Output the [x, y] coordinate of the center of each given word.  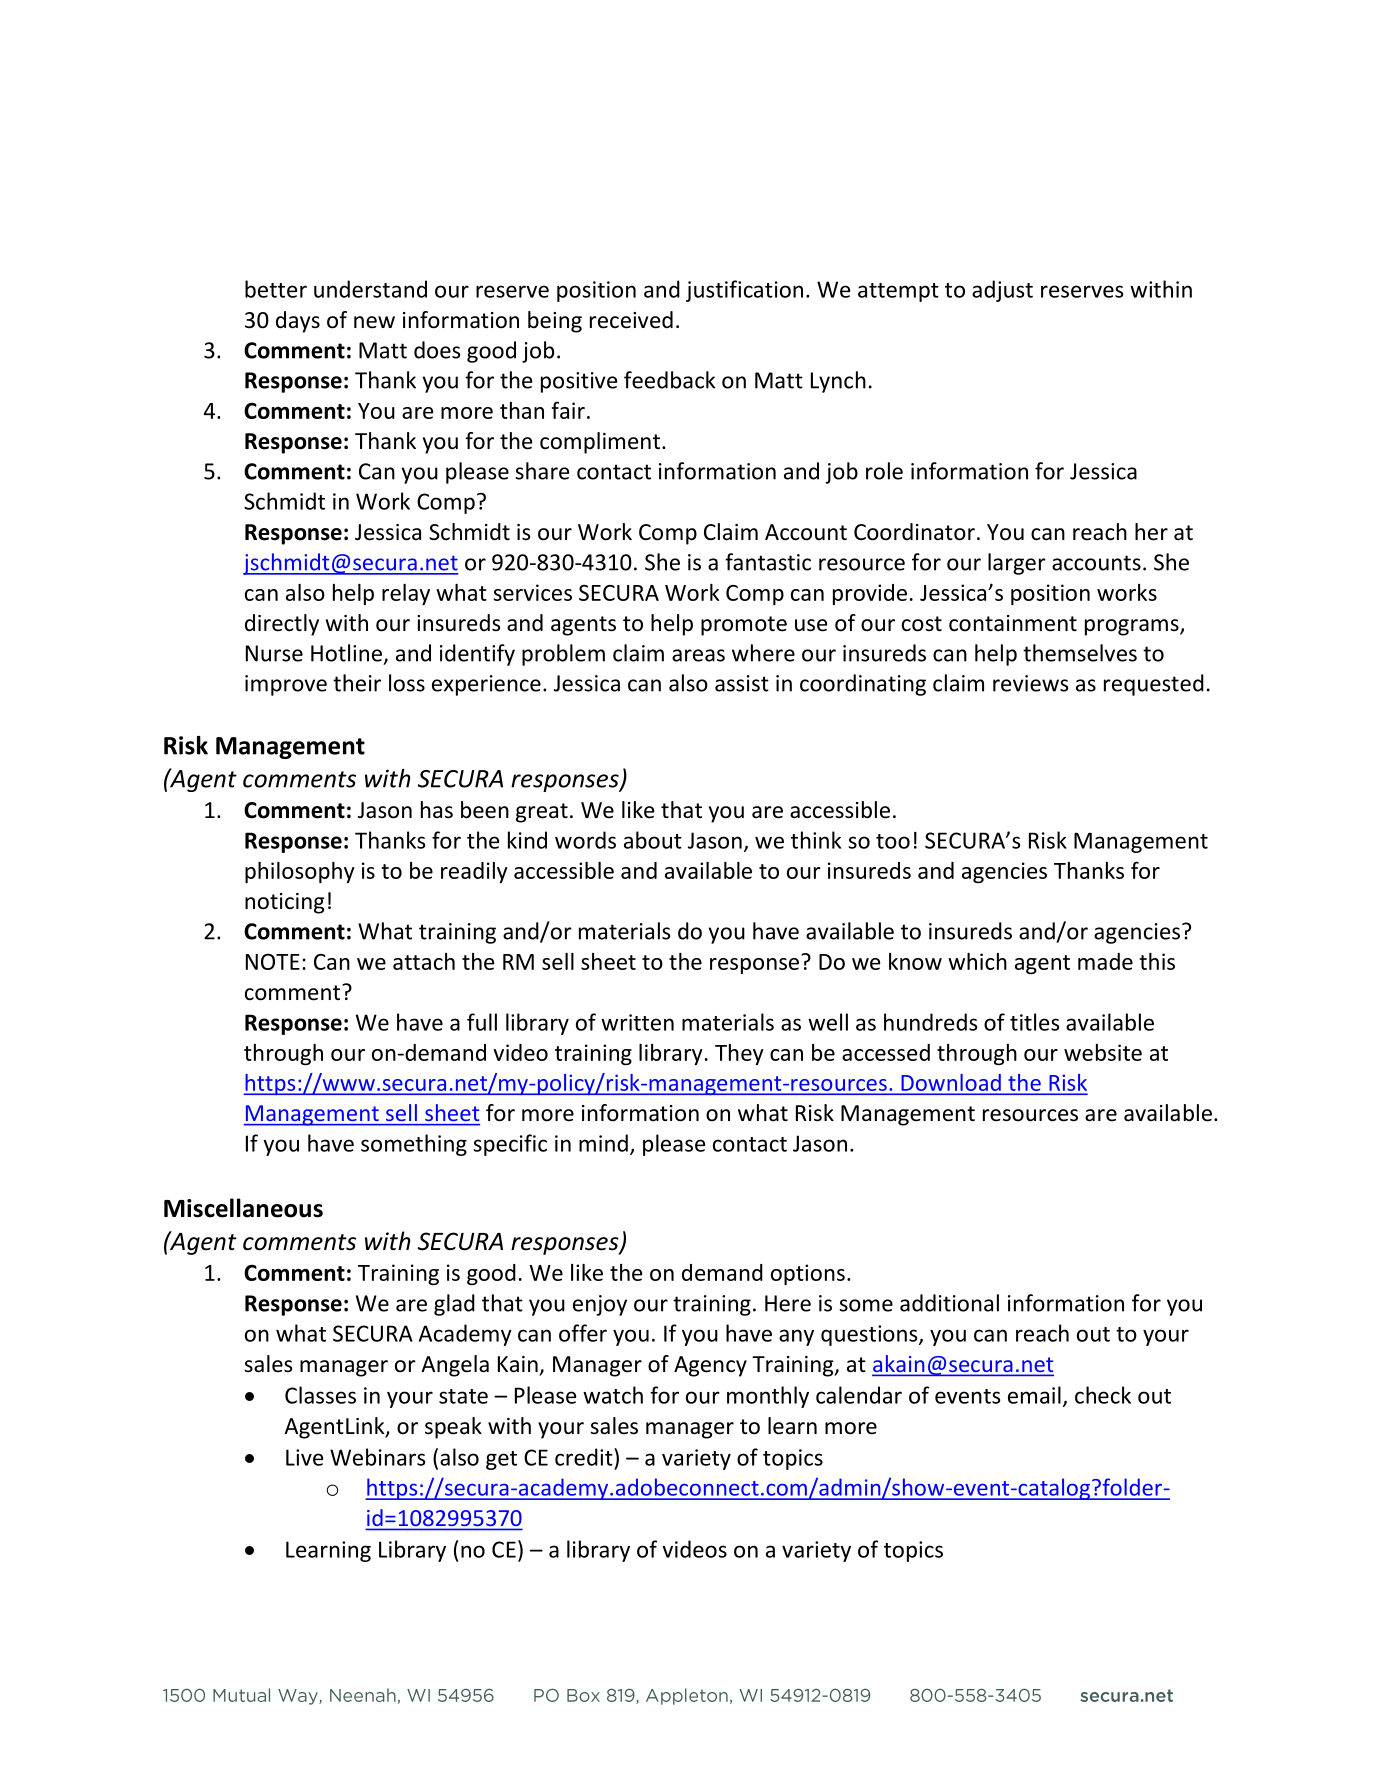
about [653, 840]
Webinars [378, 1457]
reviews [1030, 683]
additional [949, 1303]
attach [424, 961]
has [437, 810]
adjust [1002, 291]
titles [1035, 1022]
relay [406, 594]
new [374, 322]
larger [1017, 564]
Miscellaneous [243, 1208]
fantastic [768, 562]
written [637, 1022]
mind [603, 1143]
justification [744, 291]
